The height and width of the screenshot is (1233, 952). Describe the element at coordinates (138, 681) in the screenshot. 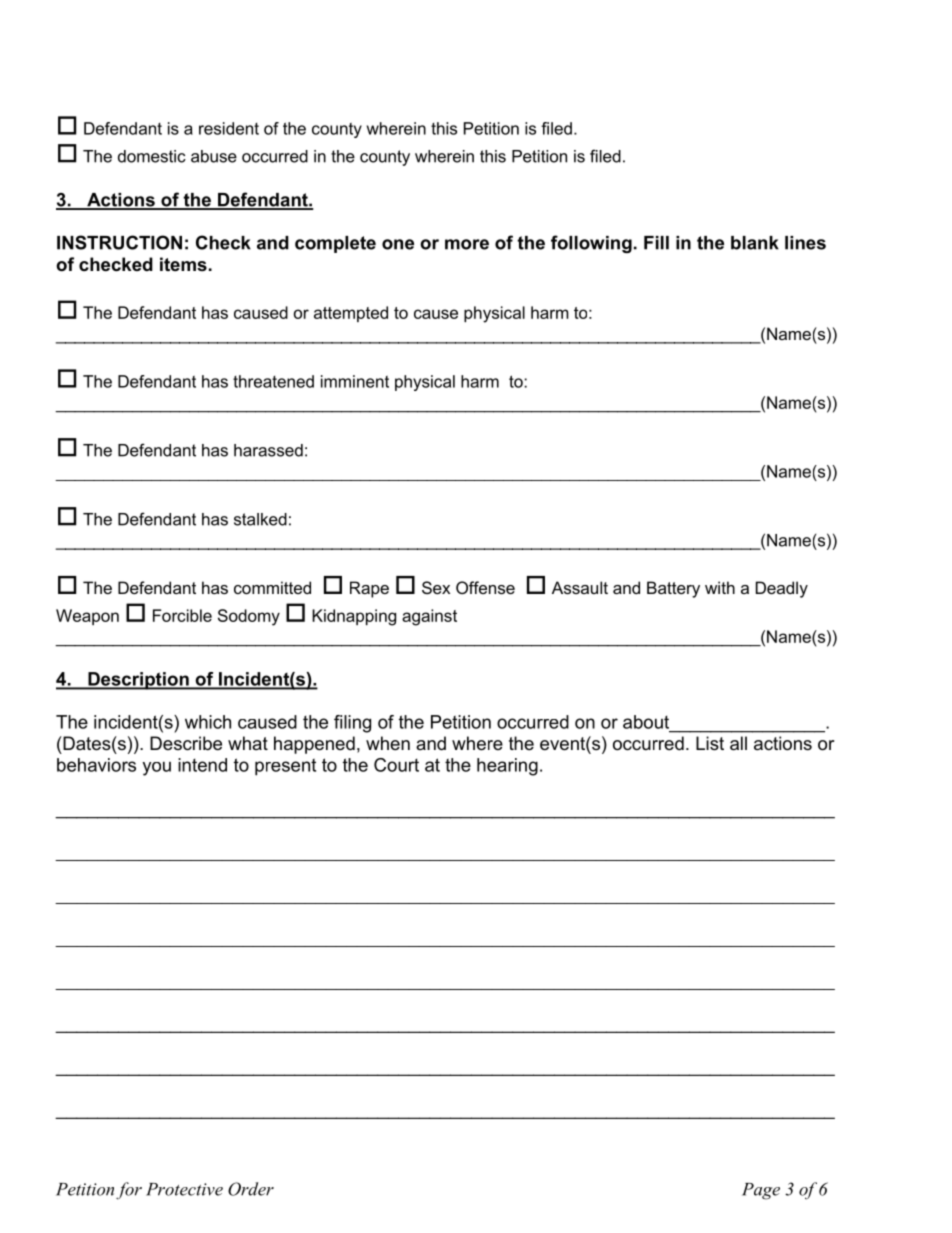

I see `Description` at that location.
